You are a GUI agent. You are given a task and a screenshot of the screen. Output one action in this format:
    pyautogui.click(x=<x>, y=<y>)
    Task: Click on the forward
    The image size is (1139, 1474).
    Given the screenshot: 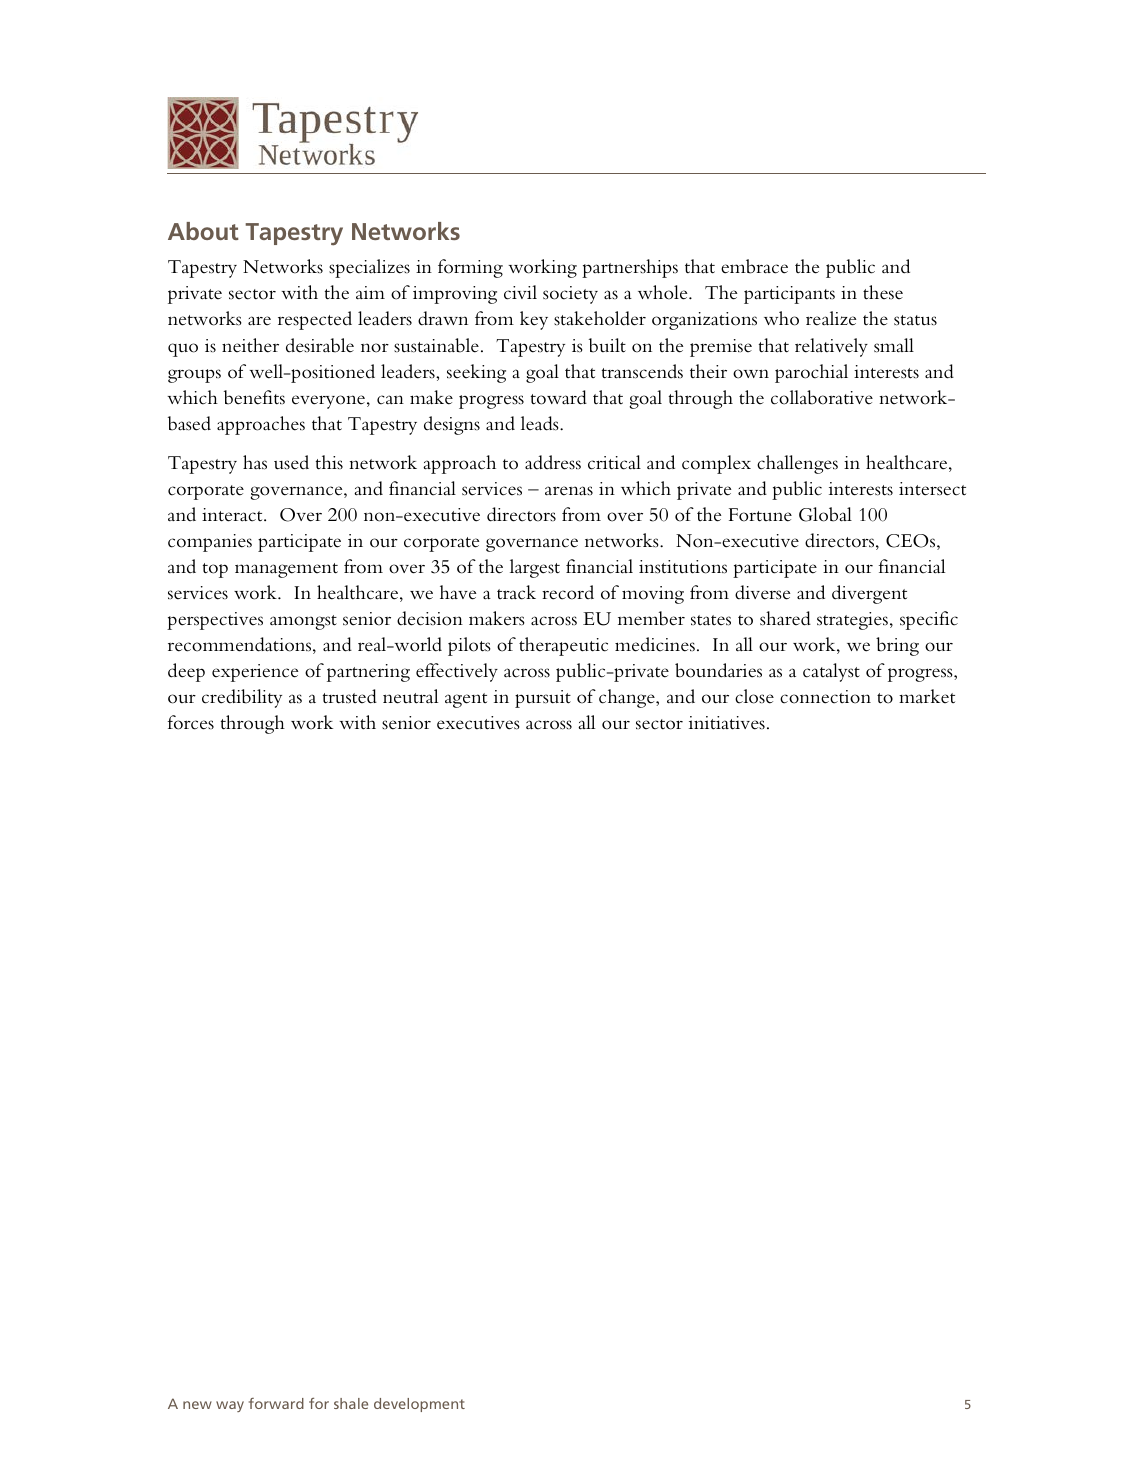 What is the action you would take?
    pyautogui.click(x=276, y=1403)
